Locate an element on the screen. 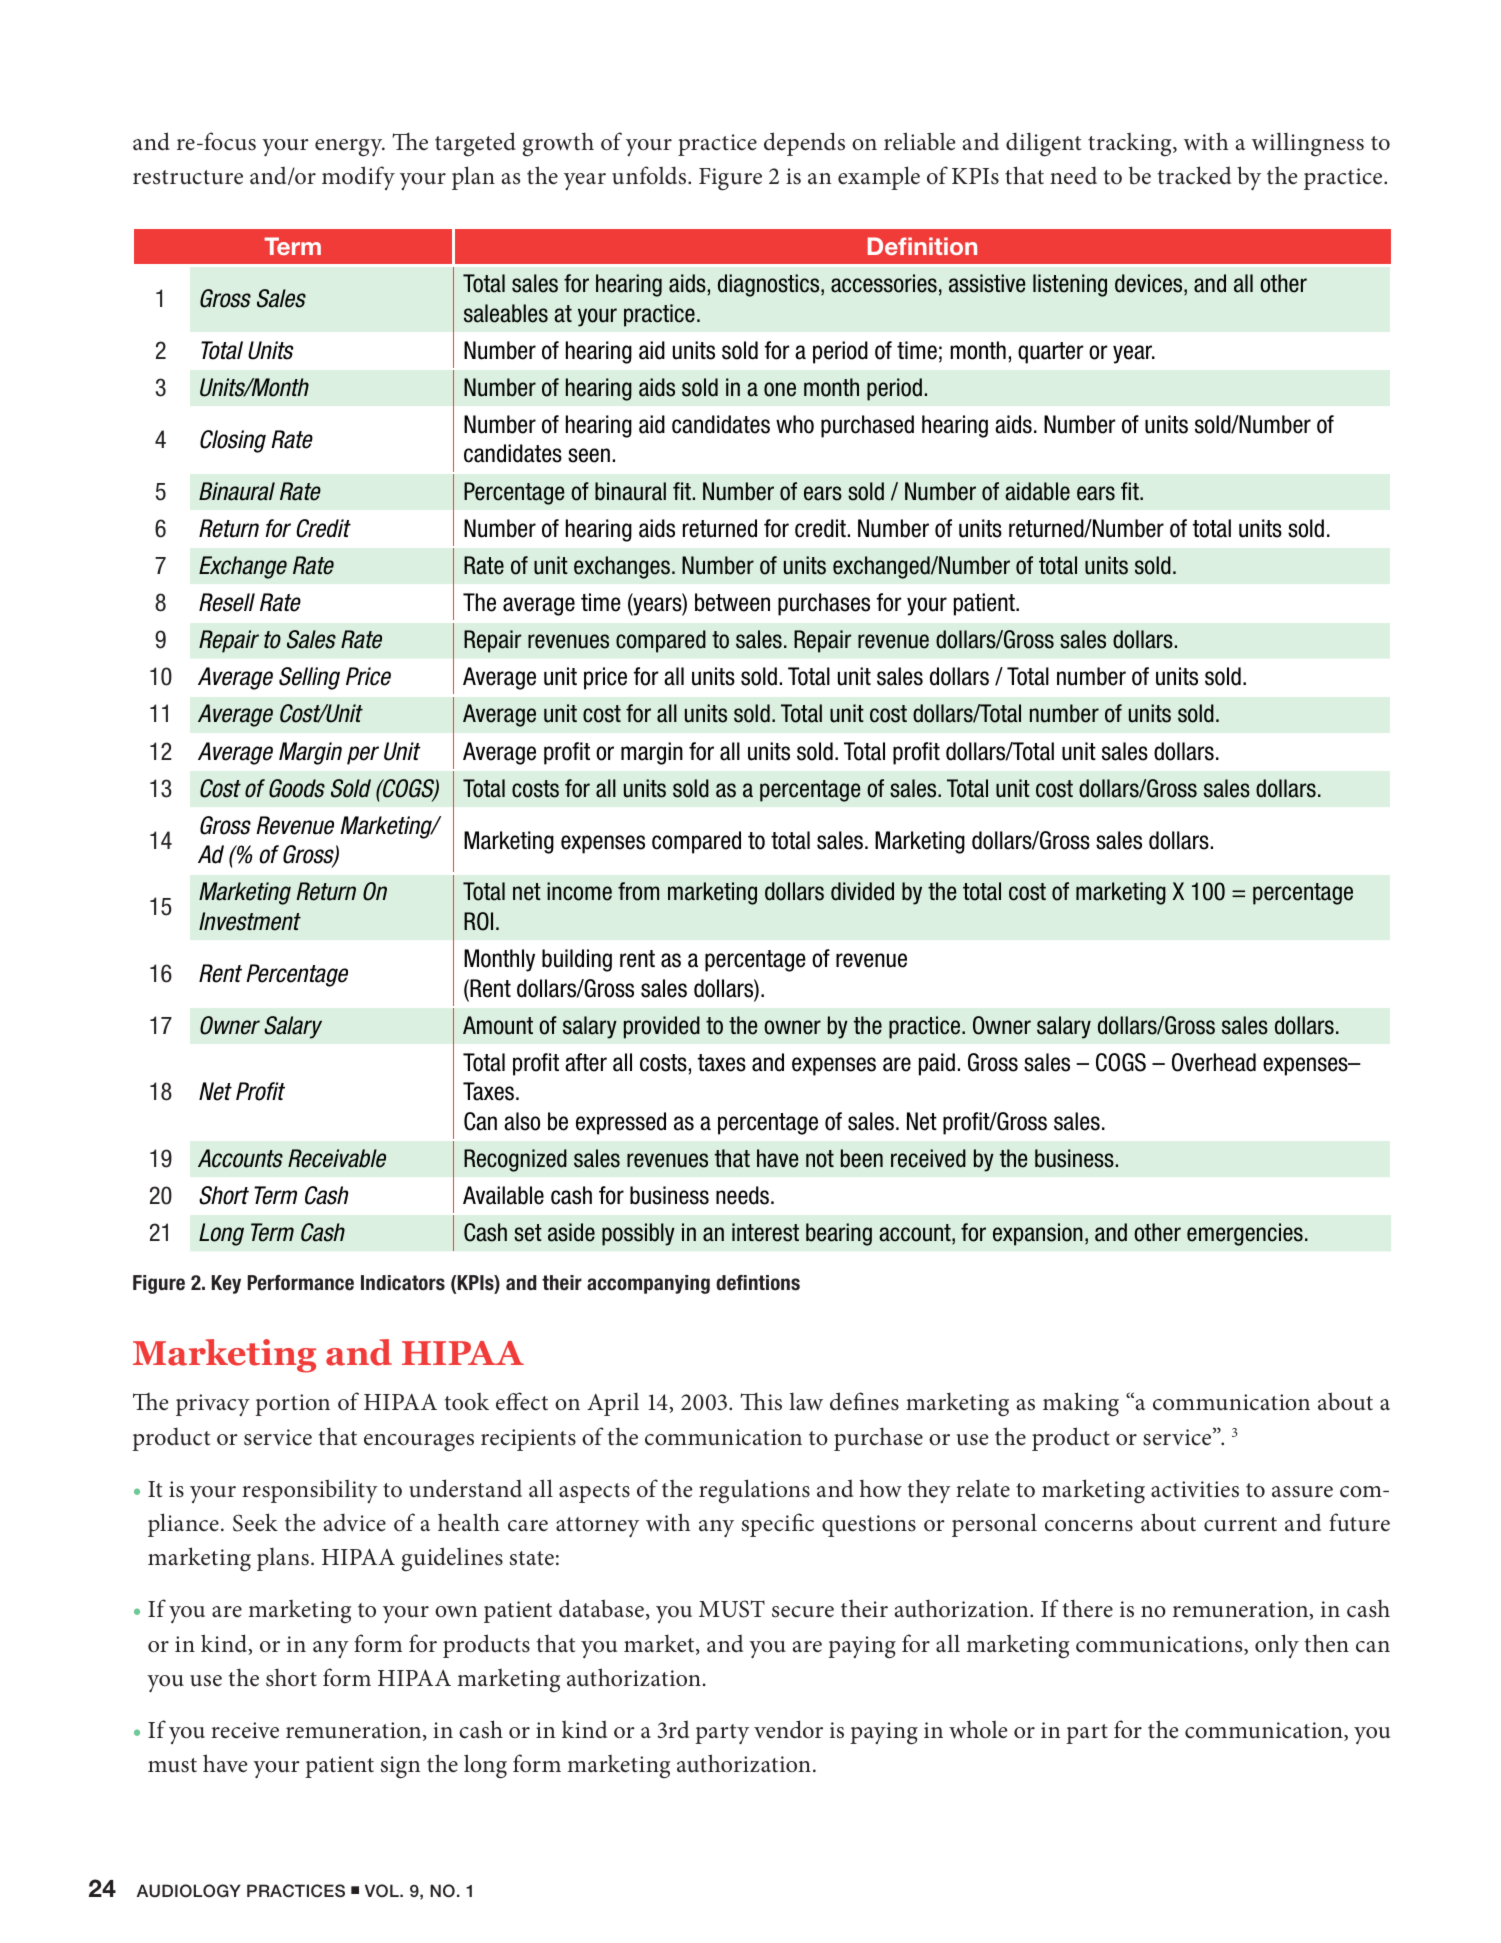 The image size is (1501, 1943). vendor is located at coordinates (788, 1729).
